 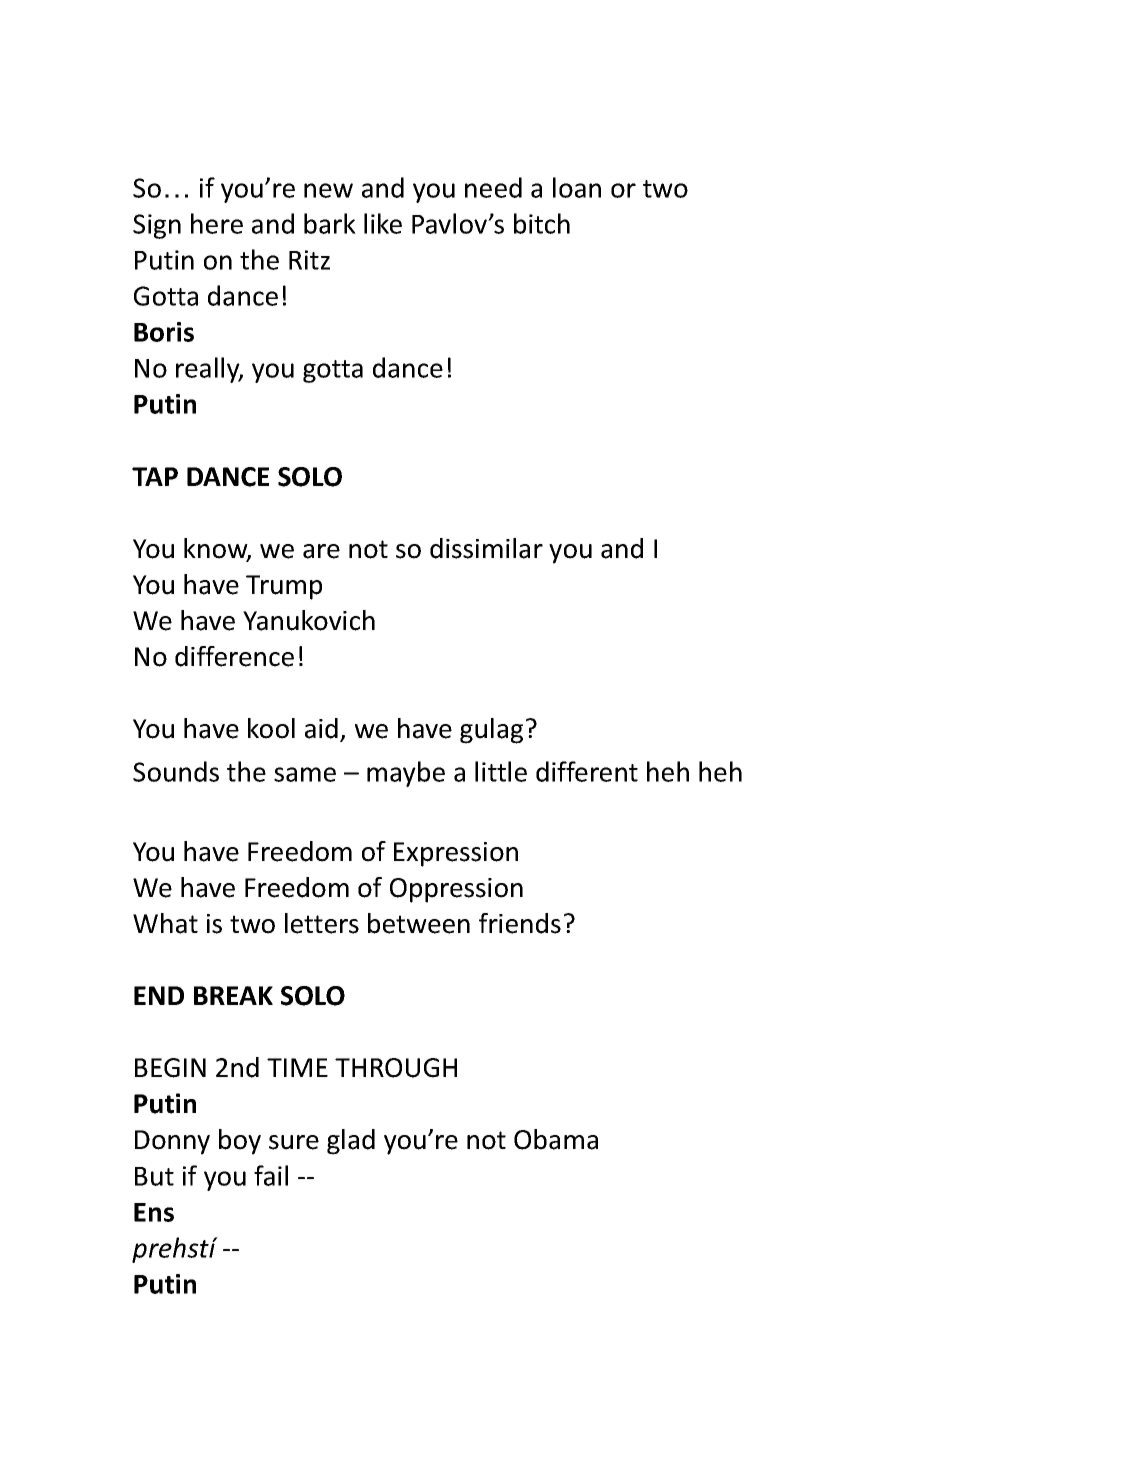 What do you see at coordinates (234, 656) in the screenshot?
I see `difference` at bounding box center [234, 656].
